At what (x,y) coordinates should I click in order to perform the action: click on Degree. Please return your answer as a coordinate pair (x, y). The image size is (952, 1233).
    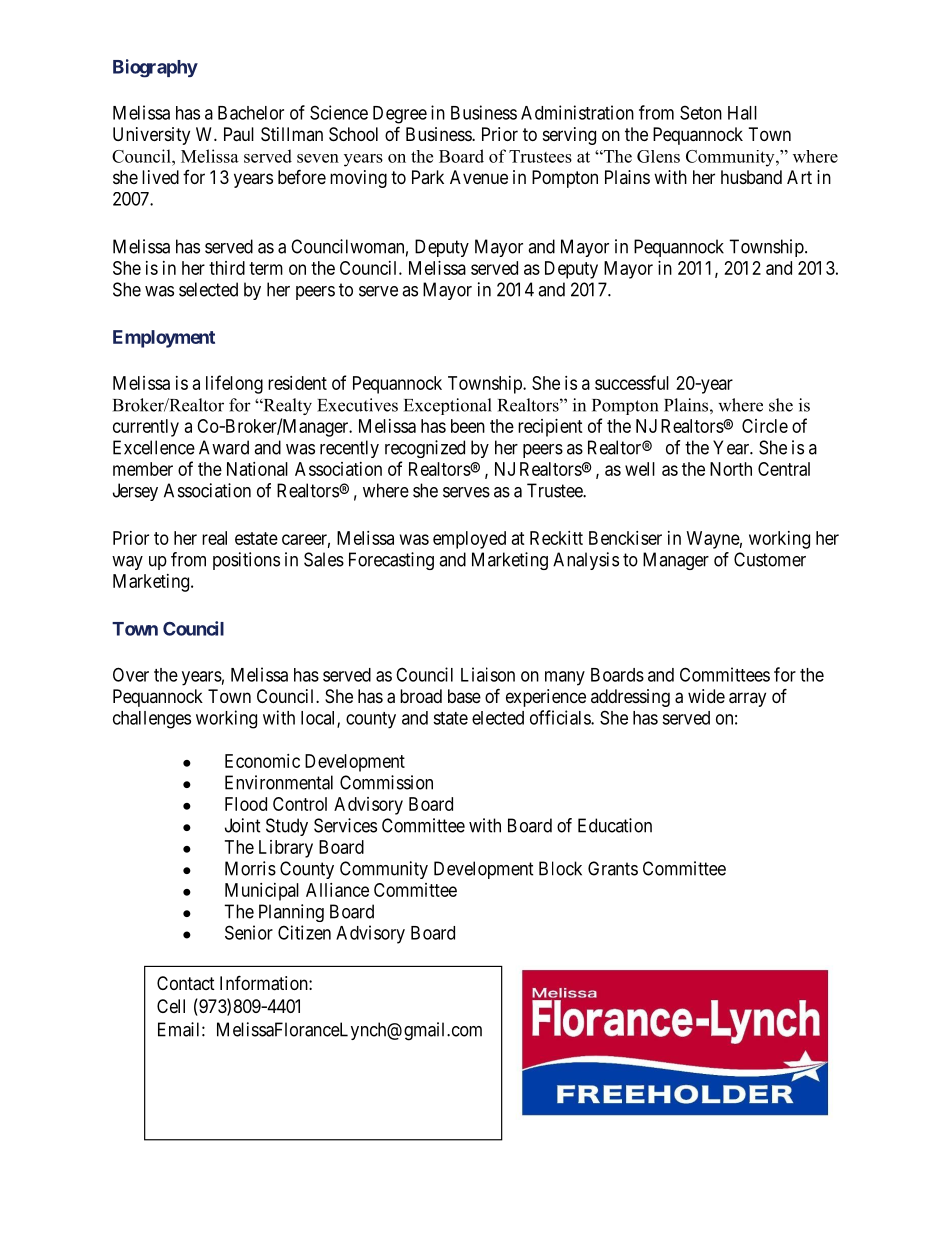
    Looking at the image, I should click on (400, 115).
